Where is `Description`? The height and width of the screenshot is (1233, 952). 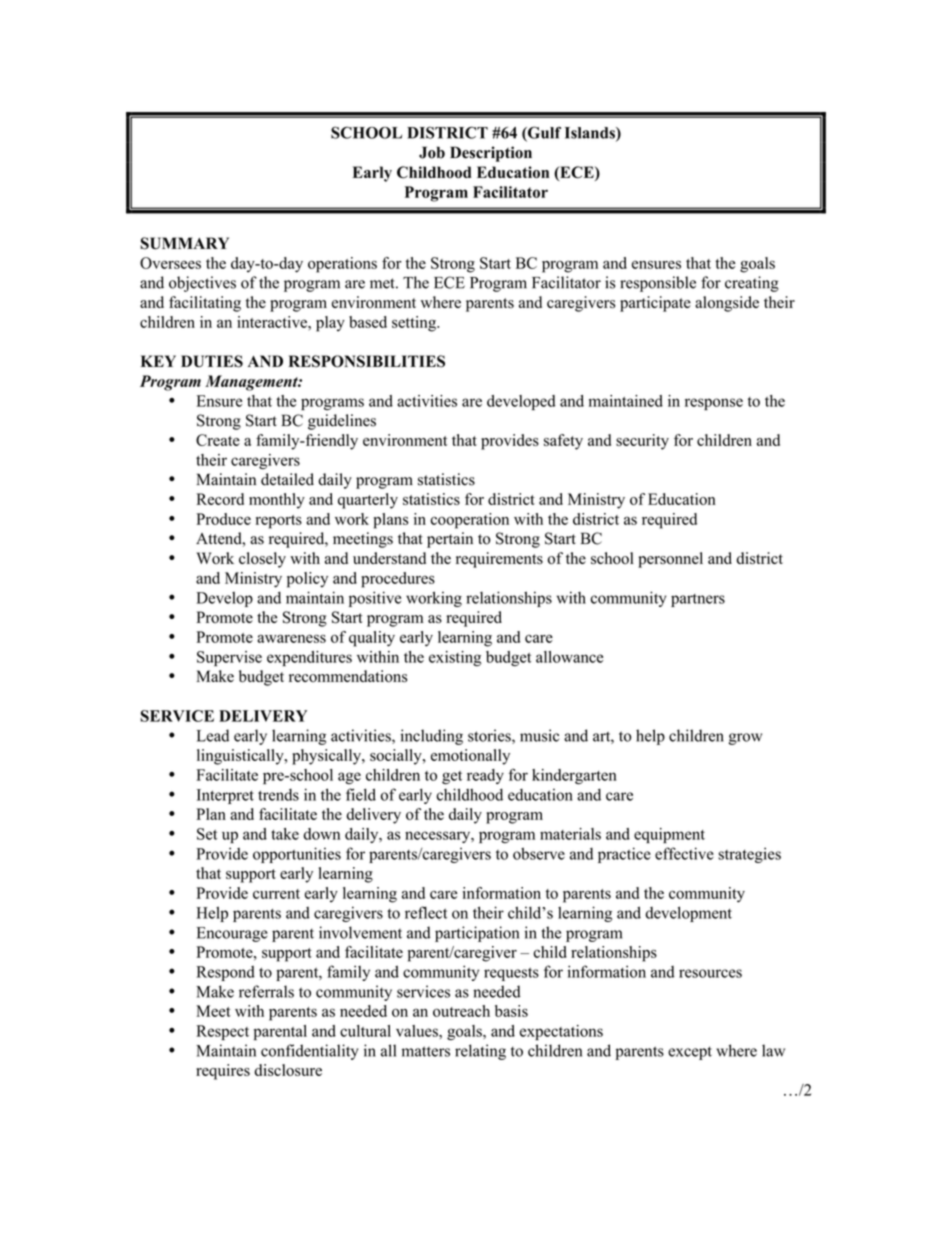
Description is located at coordinates (491, 154).
